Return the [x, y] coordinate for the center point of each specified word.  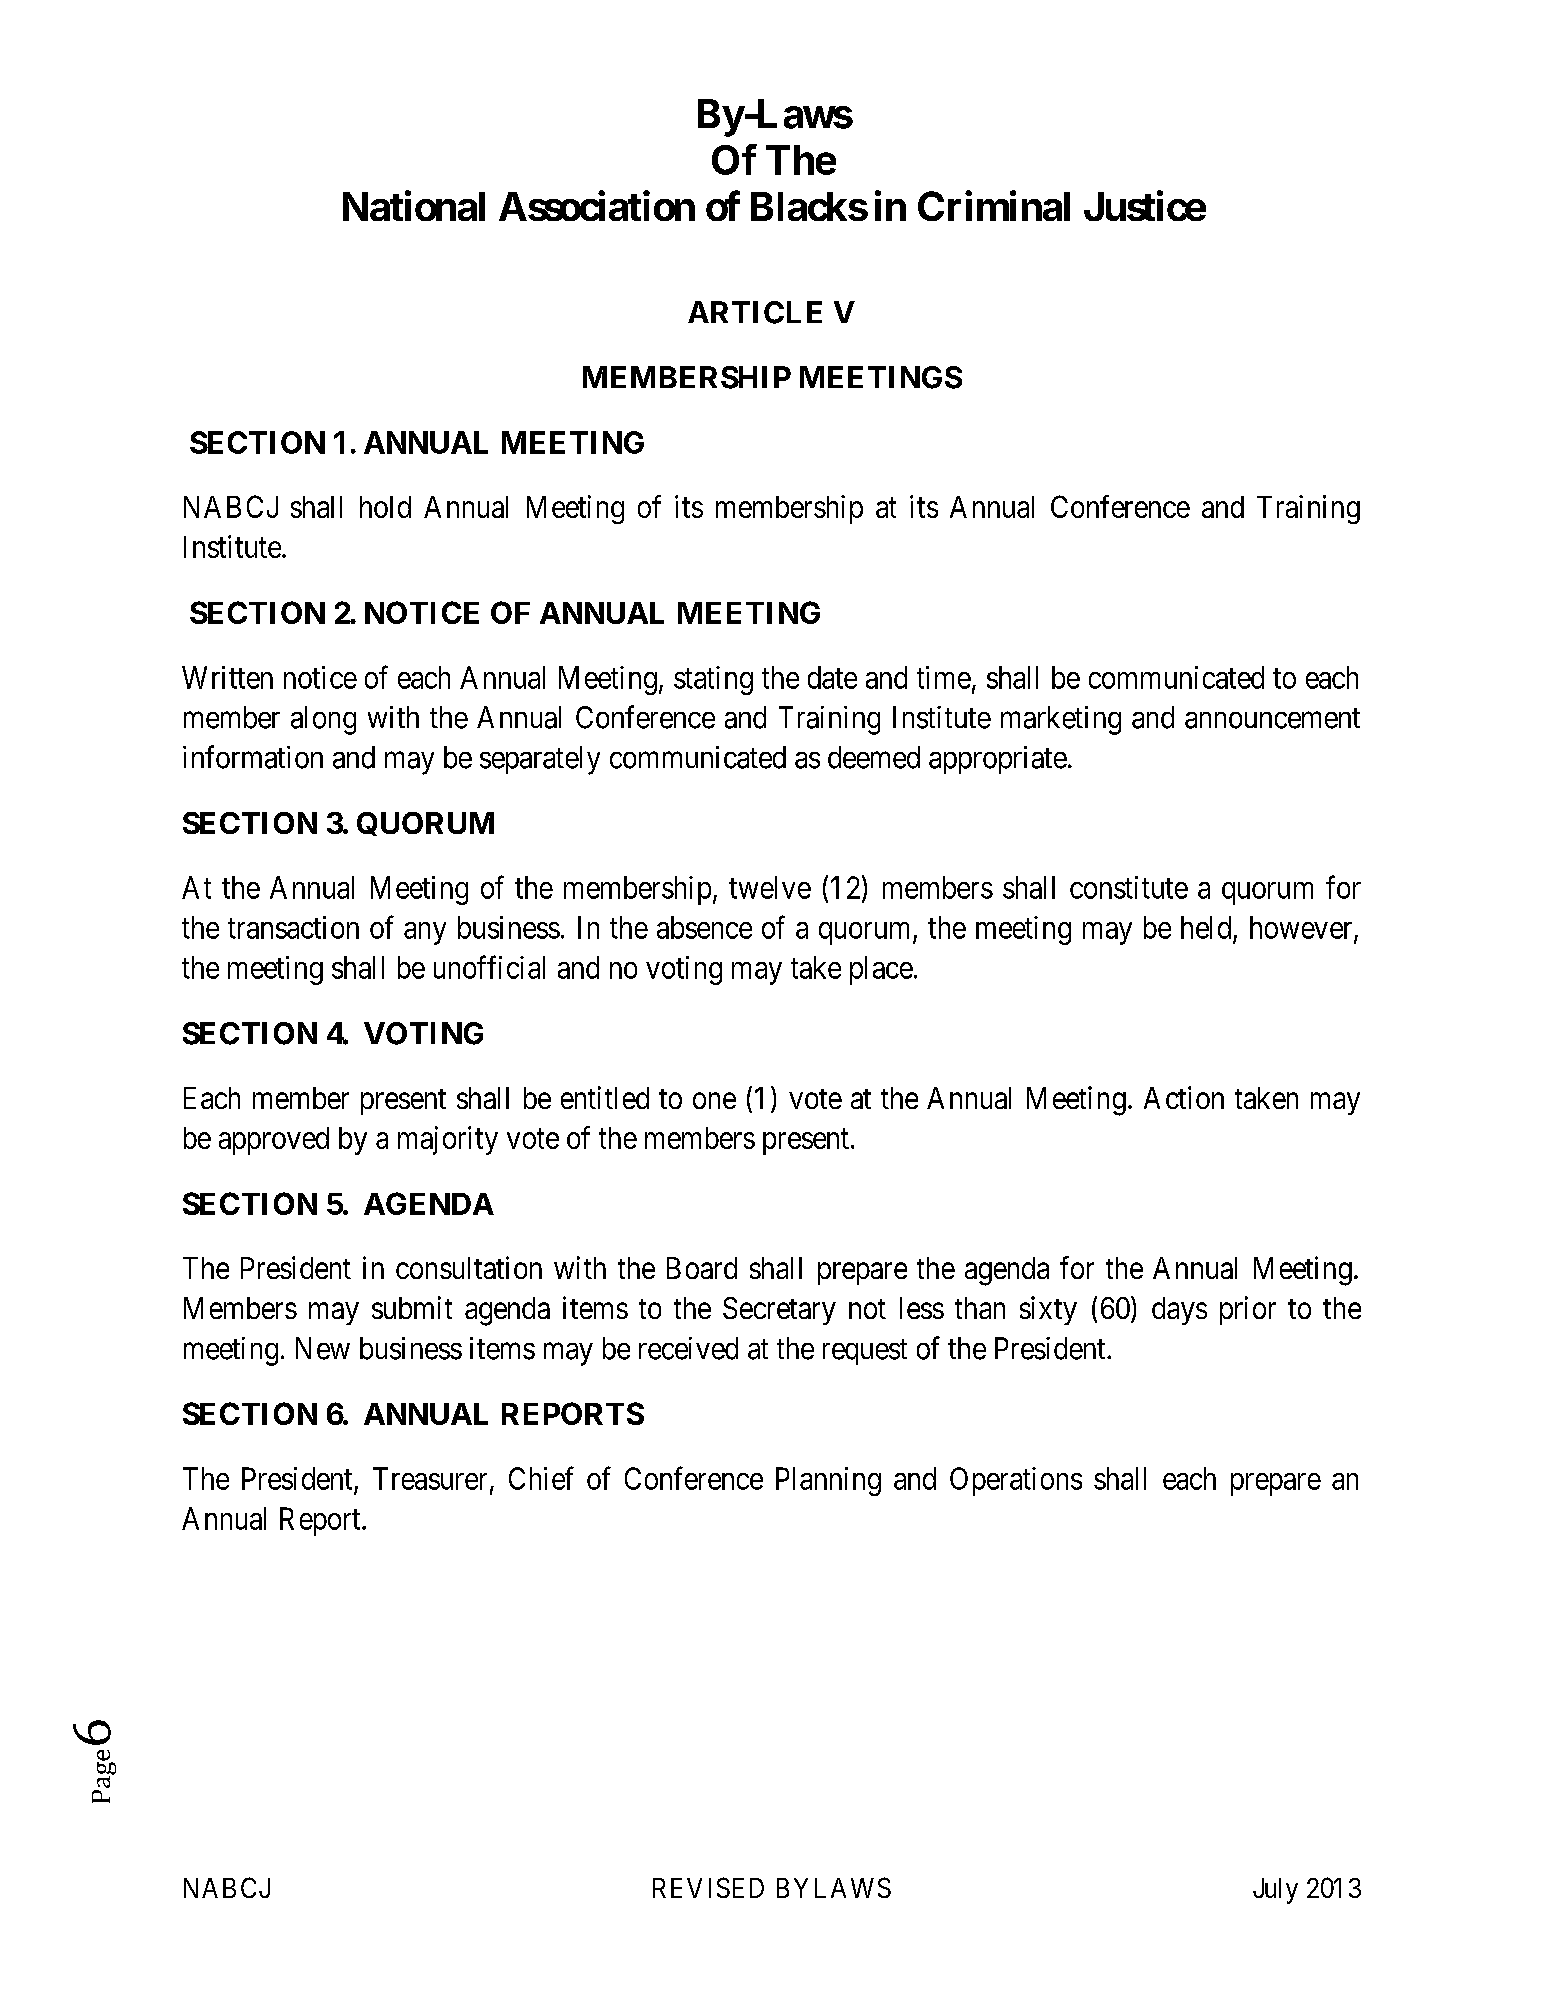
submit [412, 1307]
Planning [828, 1481]
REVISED [708, 1887]
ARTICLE [755, 312]
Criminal [994, 206]
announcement [1272, 718]
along [323, 720]
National [414, 206]
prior [1248, 1310]
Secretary [779, 1311]
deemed [874, 757]
